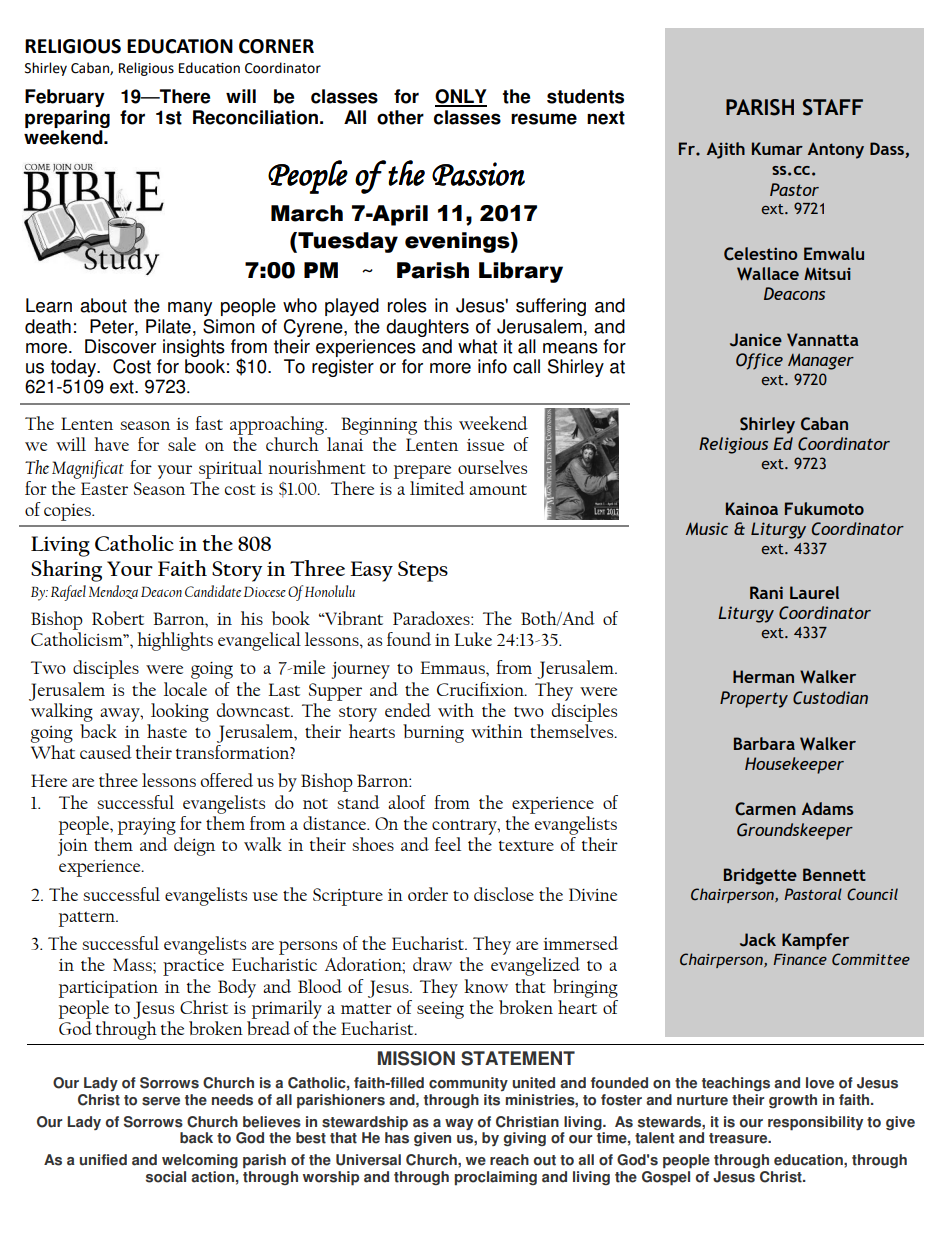  I want to click on haste, so click(167, 731).
